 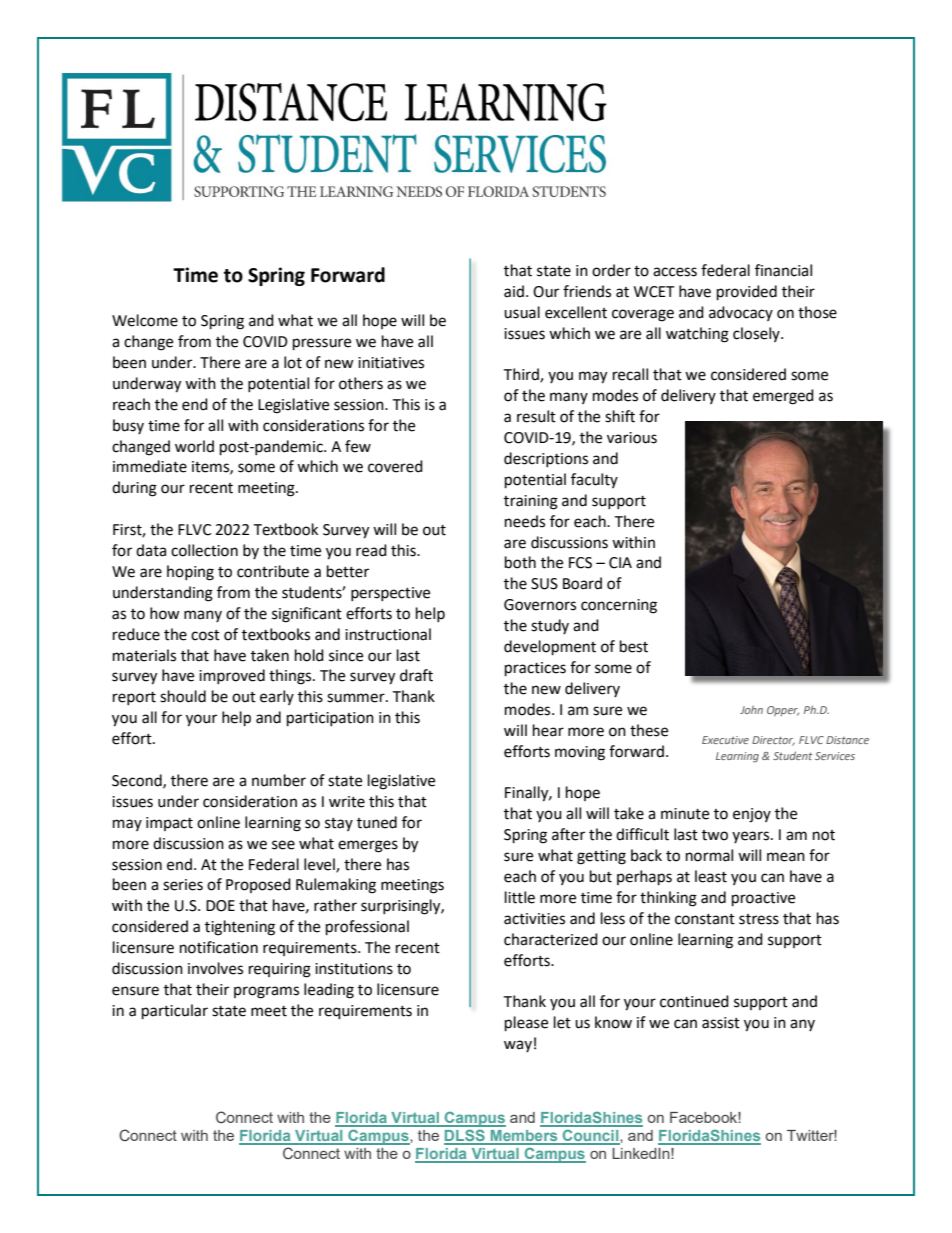 What do you see at coordinates (183, 885) in the screenshot?
I see `series` at bounding box center [183, 885].
